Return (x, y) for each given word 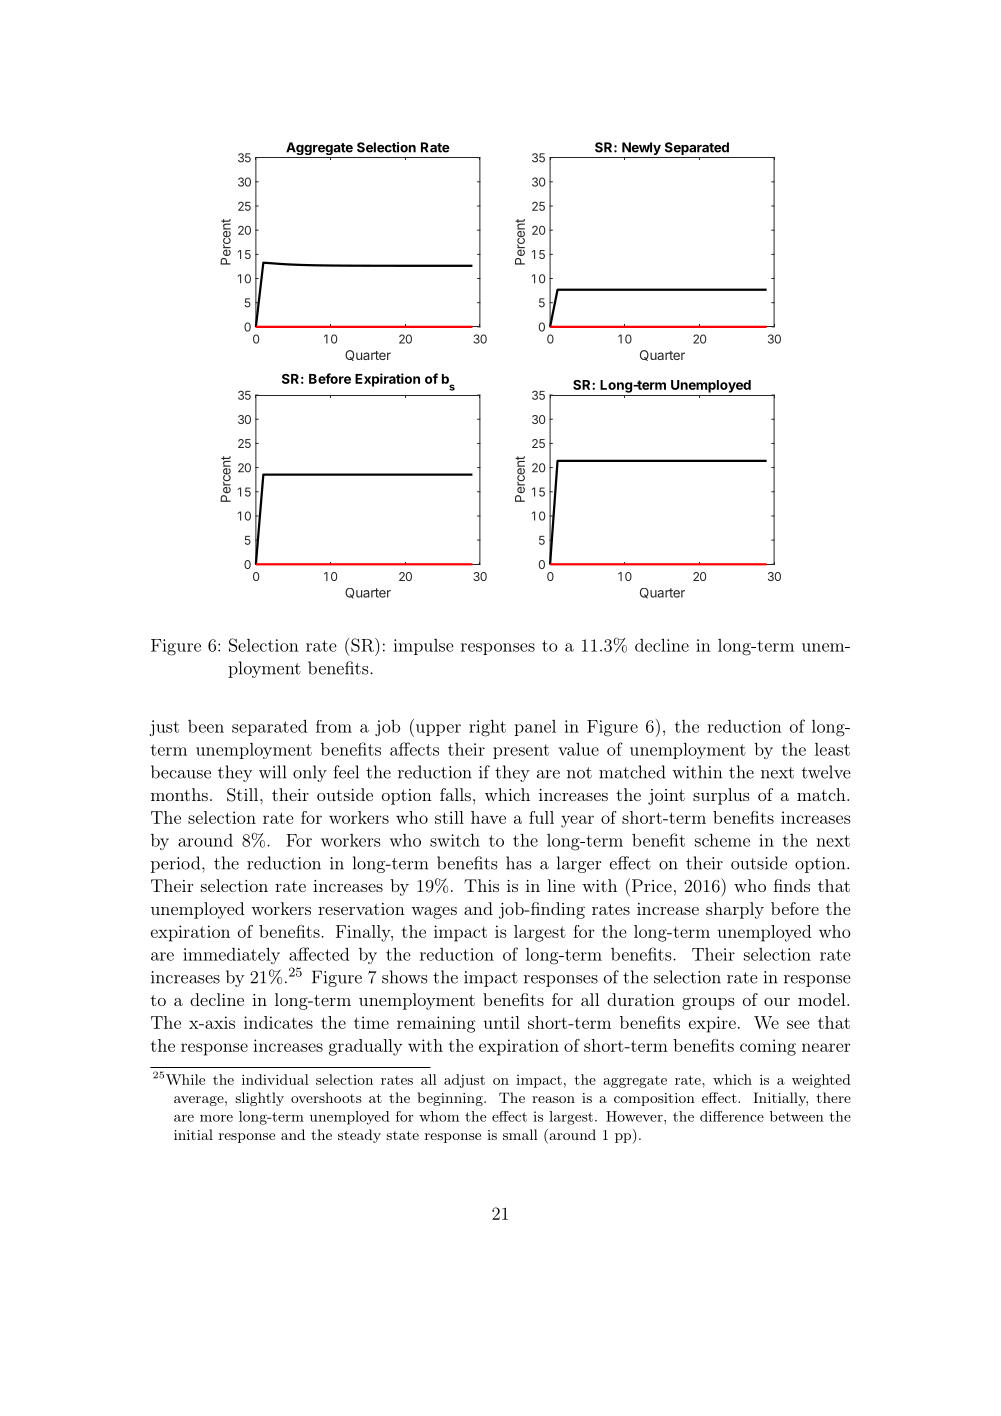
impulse (424, 647)
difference (732, 1116)
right (487, 728)
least (832, 749)
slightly (259, 1099)
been (206, 726)
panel (535, 728)
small (520, 1134)
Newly (641, 150)
